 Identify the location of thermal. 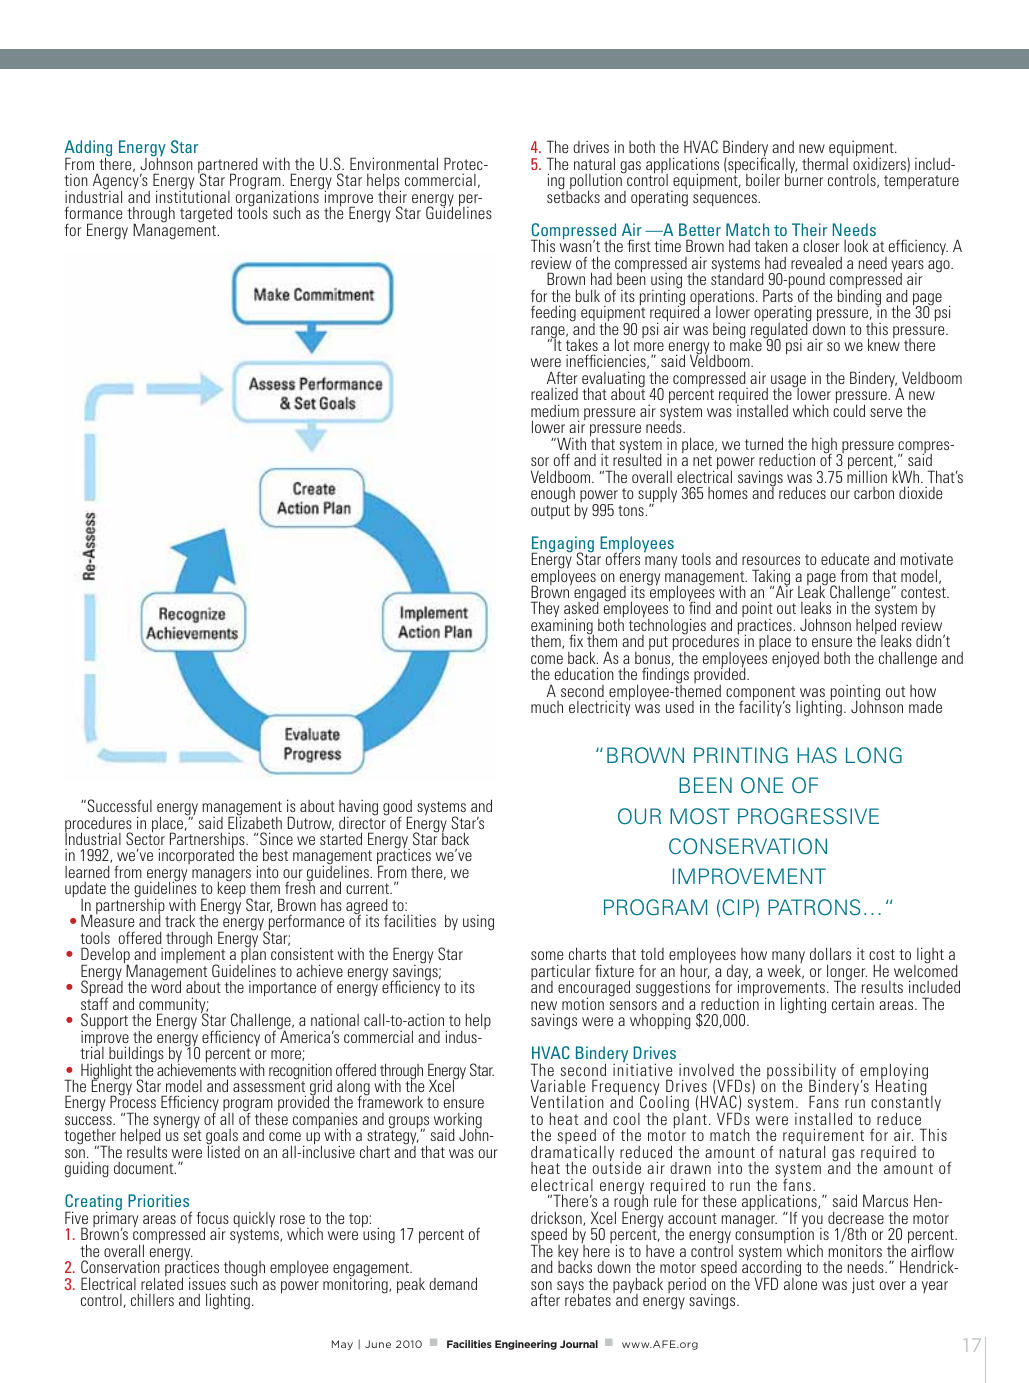
(825, 164).
